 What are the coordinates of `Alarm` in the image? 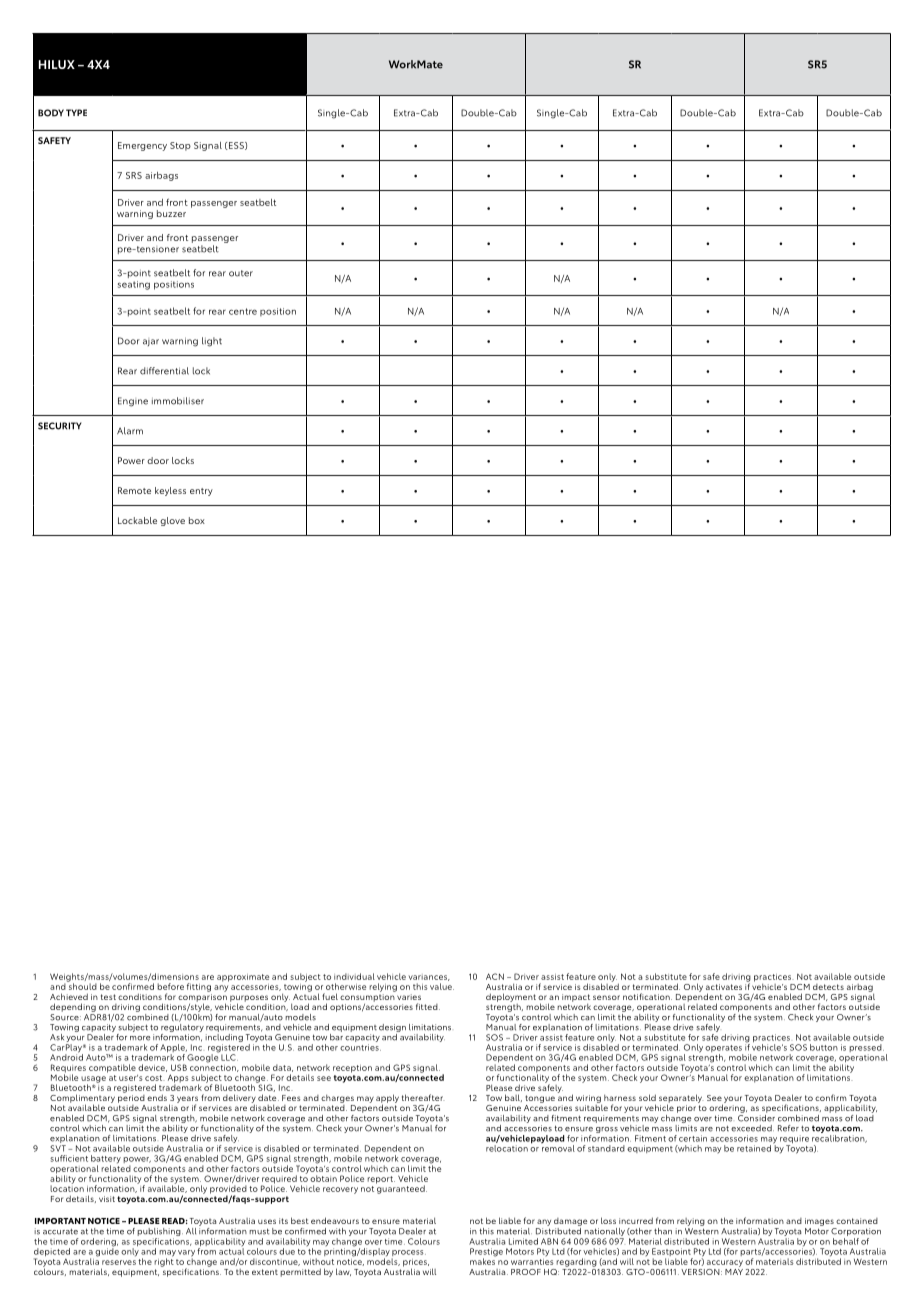 It's located at (130, 431).
